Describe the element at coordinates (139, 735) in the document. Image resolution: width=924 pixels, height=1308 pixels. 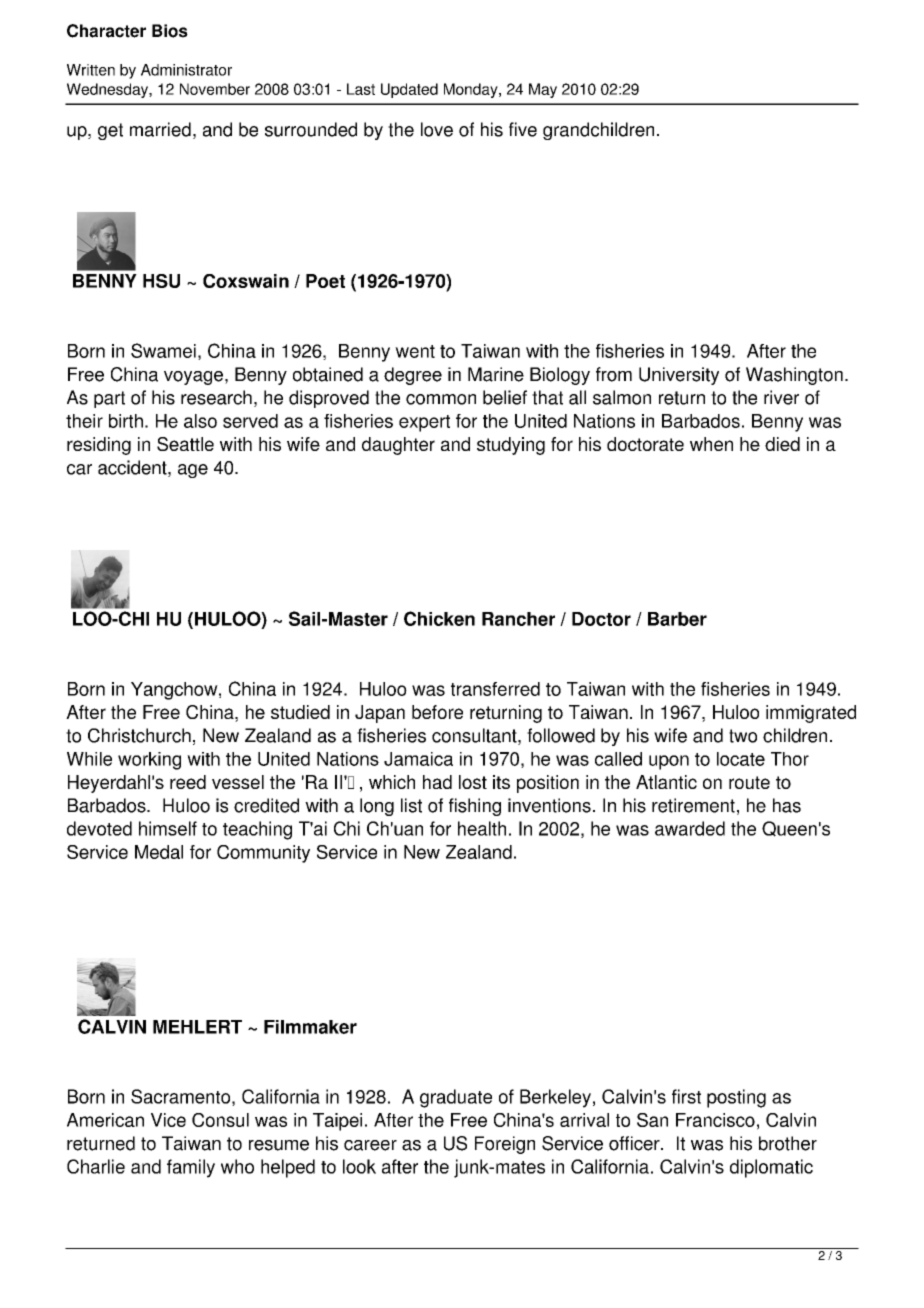
I see `Christchurch` at that location.
